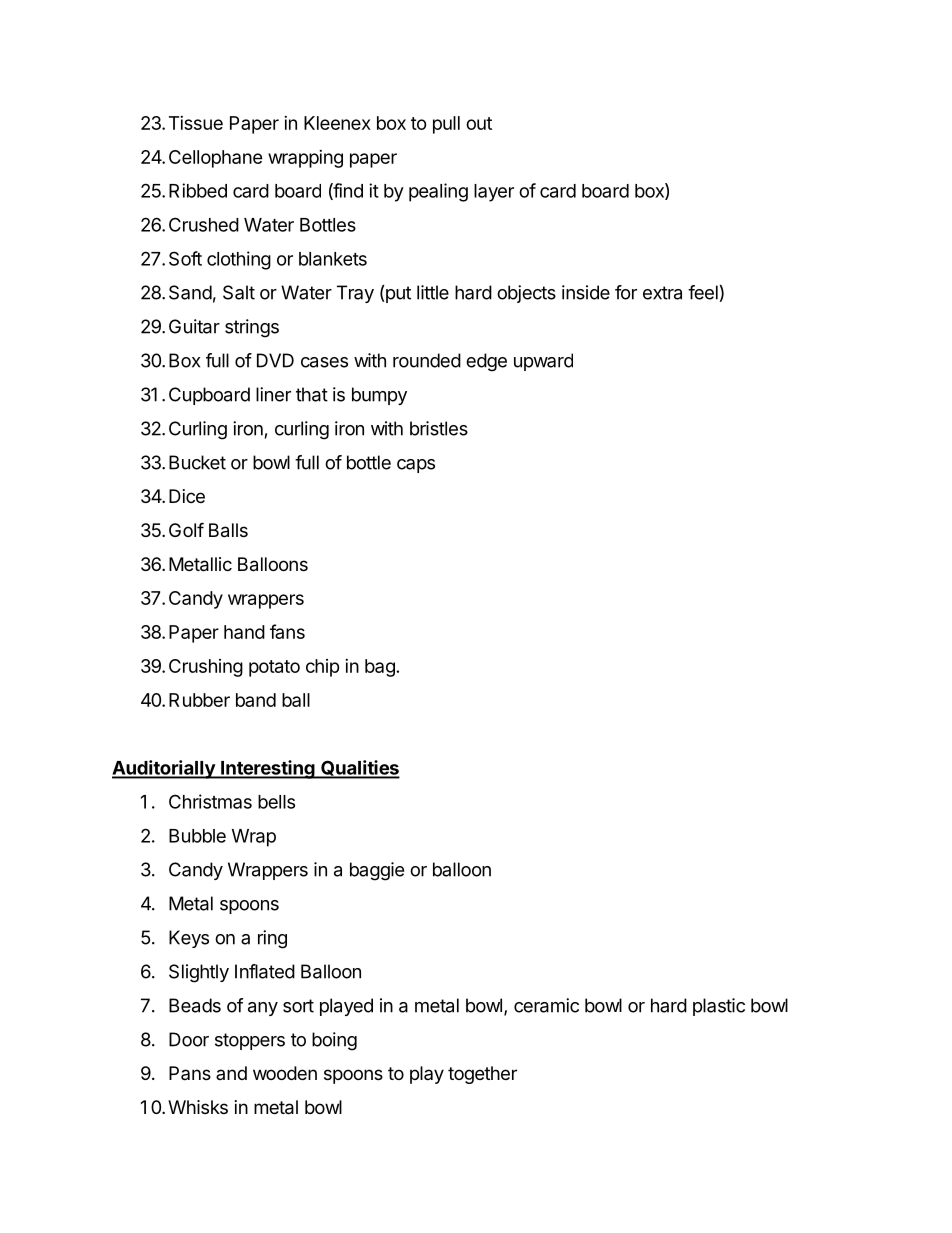 This page has width=952, height=1233. I want to click on caps, so click(416, 466).
